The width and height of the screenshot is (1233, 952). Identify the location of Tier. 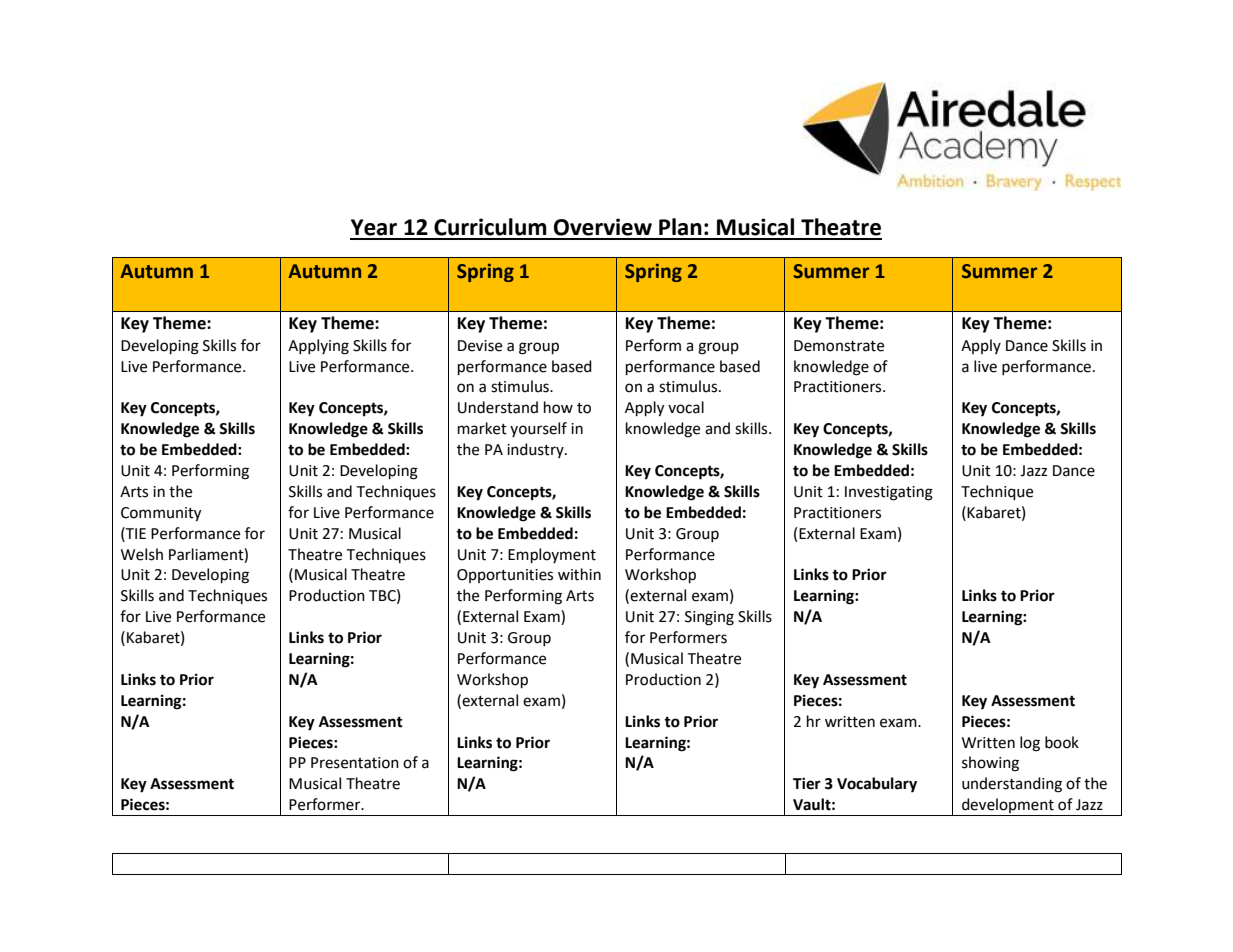
(807, 783).
